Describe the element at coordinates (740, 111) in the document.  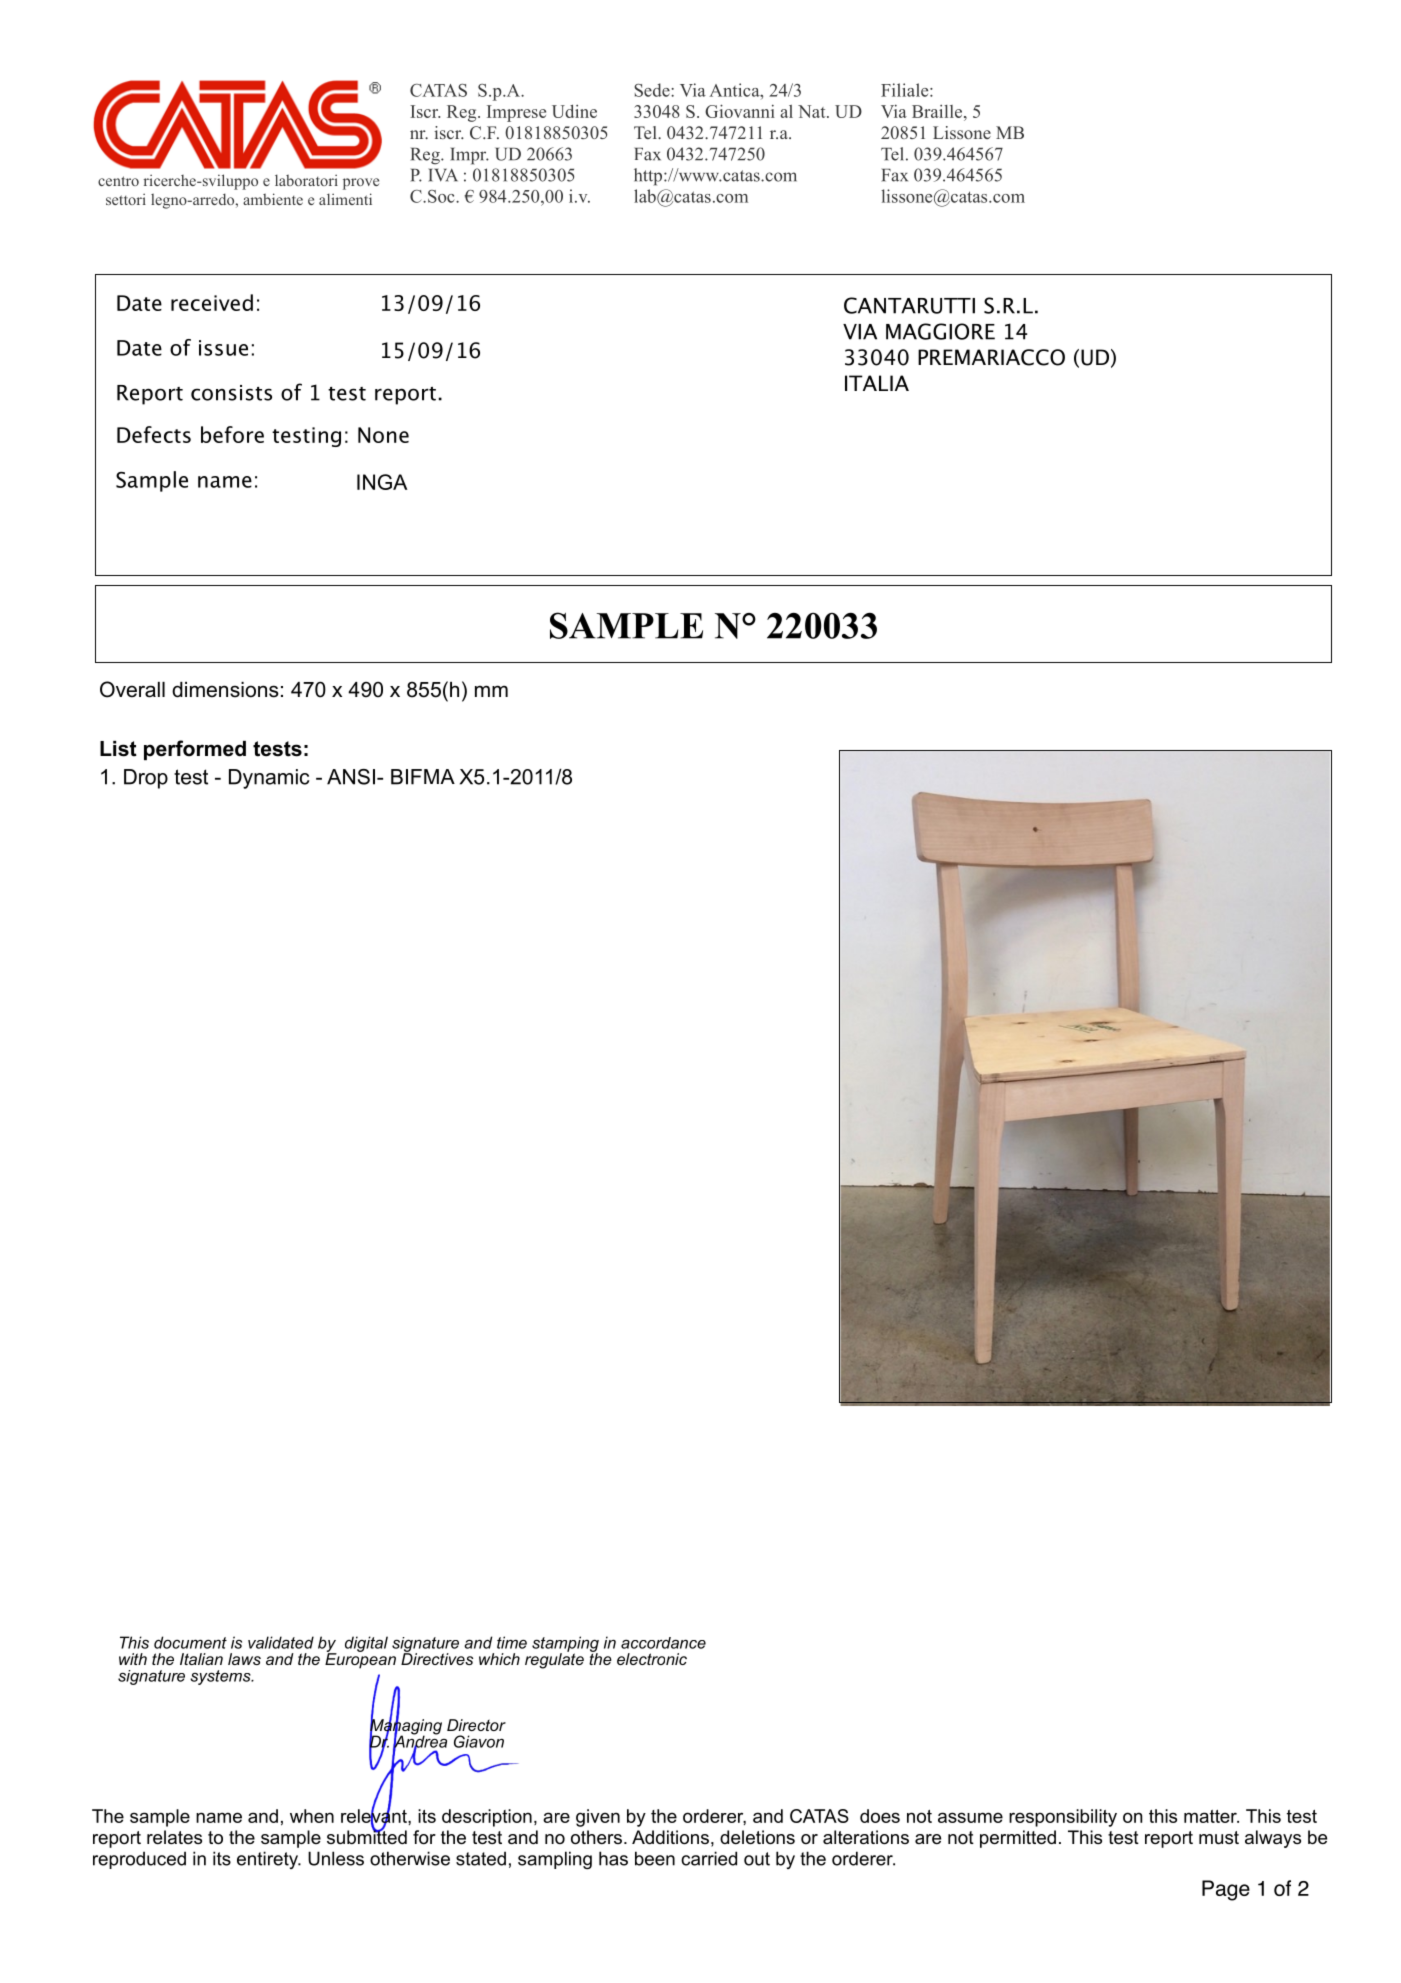
I see `Giovanni` at that location.
